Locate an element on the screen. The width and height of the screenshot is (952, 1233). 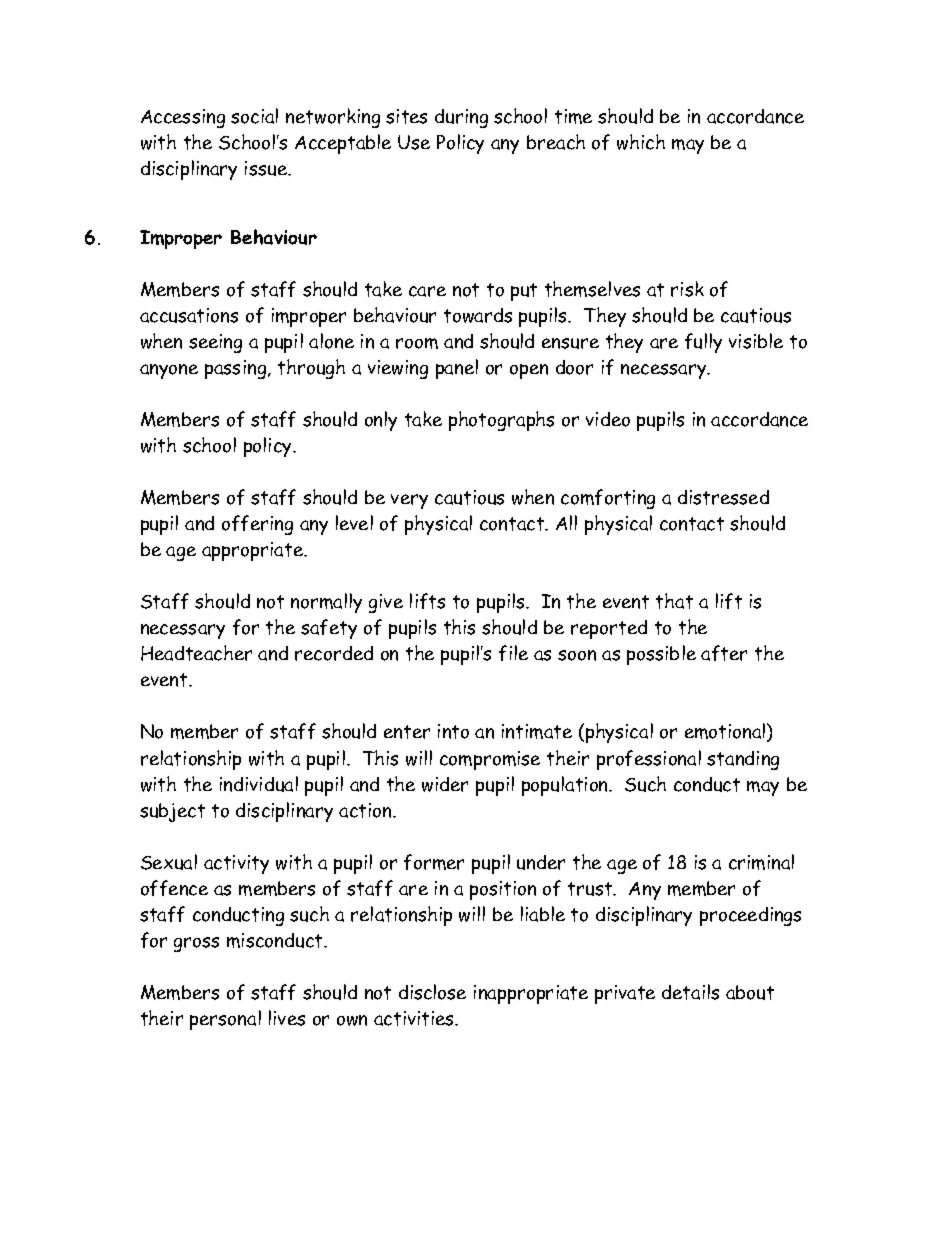
risk is located at coordinates (687, 289).
